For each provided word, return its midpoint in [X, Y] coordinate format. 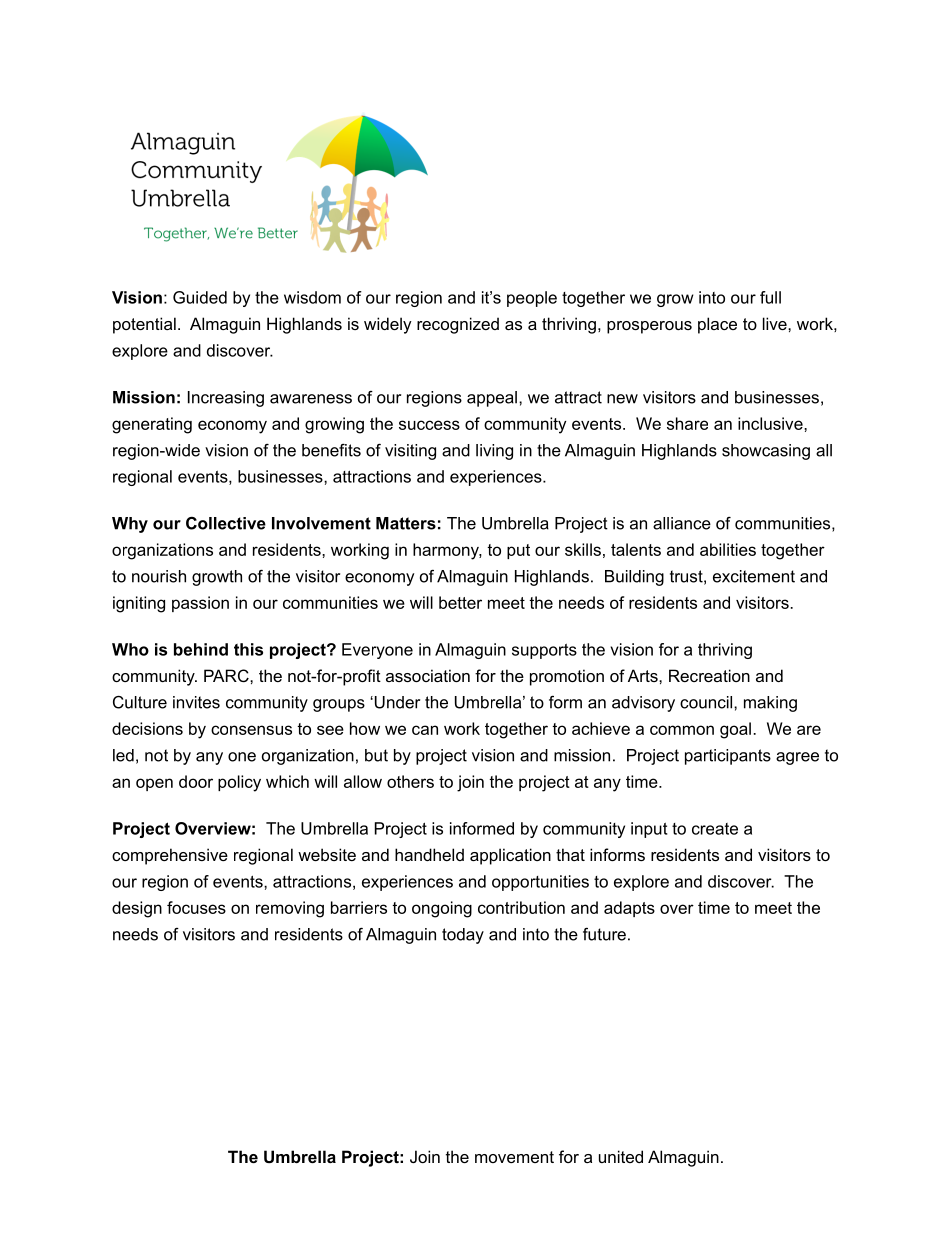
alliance [682, 523]
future [604, 934]
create [715, 829]
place [717, 325]
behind [201, 649]
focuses [196, 907]
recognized [458, 325]
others [410, 781]
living [494, 452]
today [463, 936]
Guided [200, 297]
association [428, 675]
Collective [226, 523]
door [196, 781]
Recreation [709, 675]
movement [514, 1157]
